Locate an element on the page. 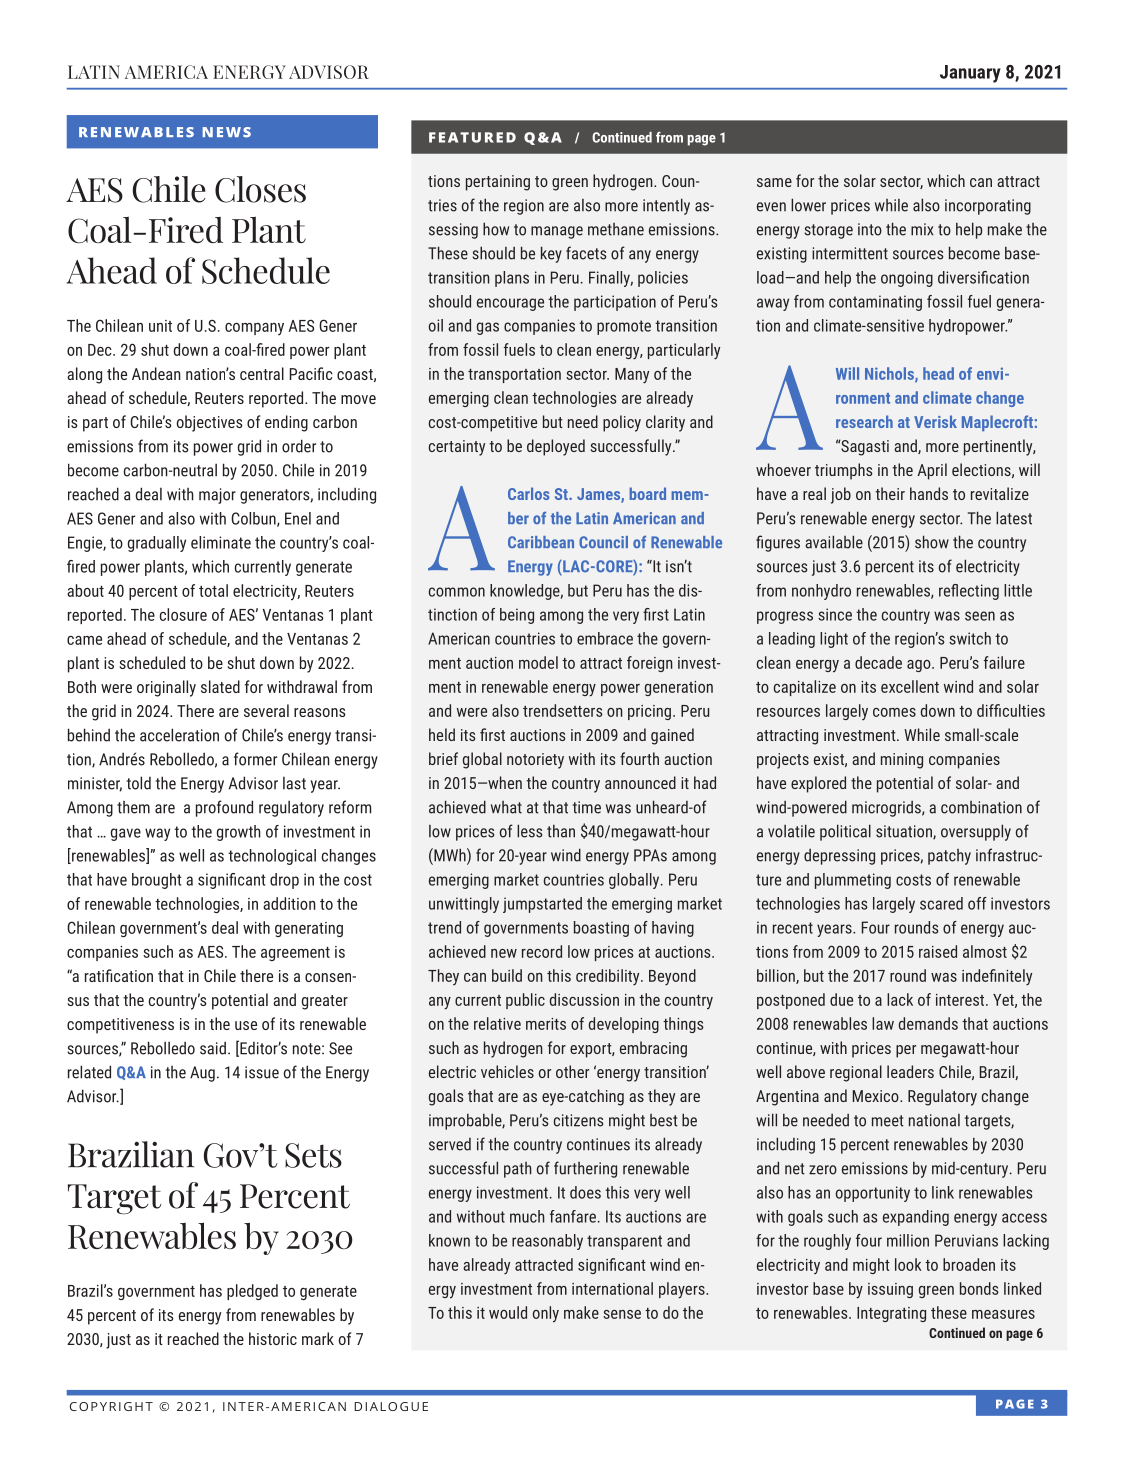 The height and width of the image is (1467, 1134). mining is located at coordinates (902, 761).
